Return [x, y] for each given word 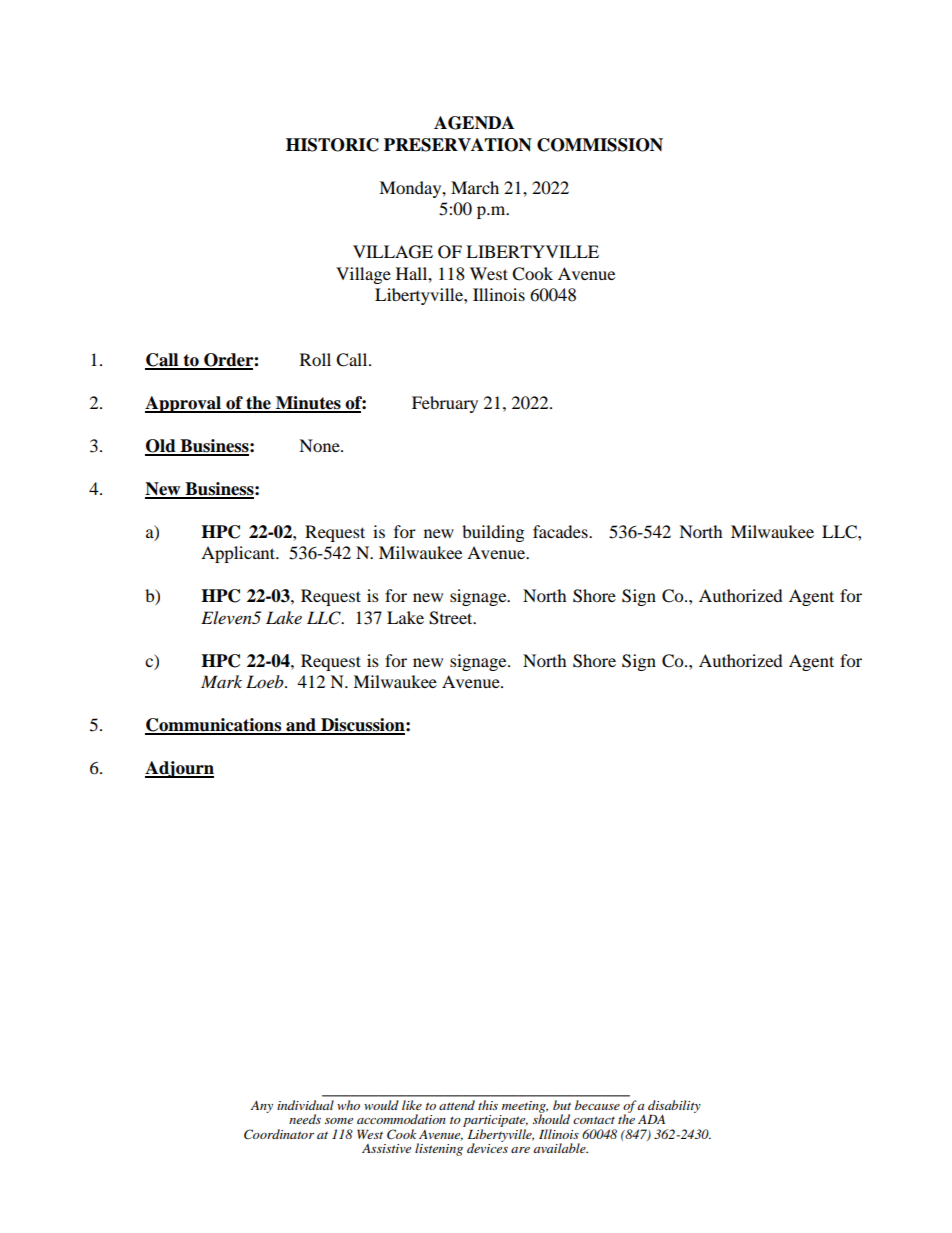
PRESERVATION [458, 145]
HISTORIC [332, 145]
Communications [214, 726]
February [445, 404]
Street [452, 618]
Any [262, 1107]
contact [594, 1120]
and [301, 726]
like [412, 1105]
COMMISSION [600, 145]
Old [161, 447]
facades [561, 531]
